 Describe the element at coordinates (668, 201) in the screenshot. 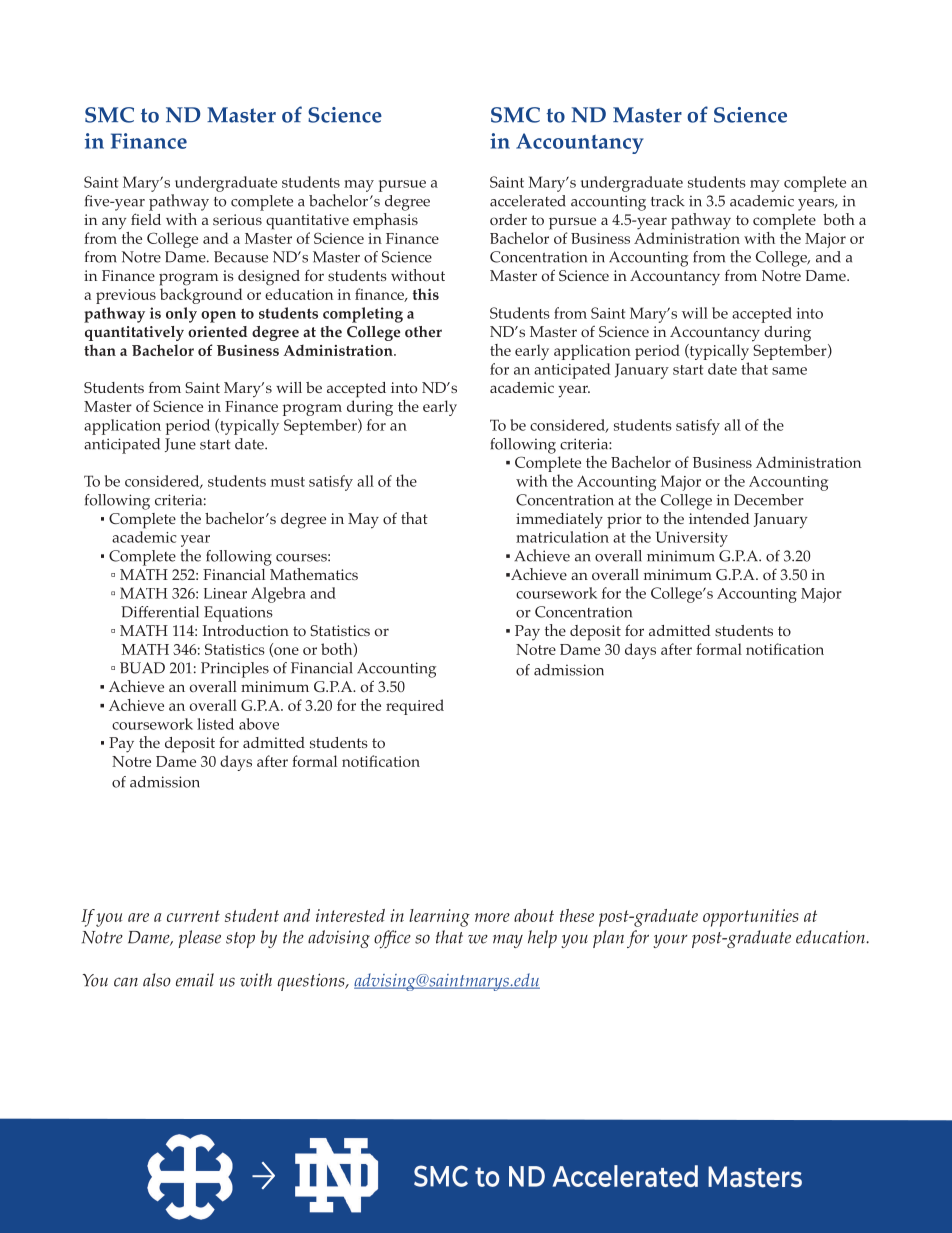

I see `track` at that location.
